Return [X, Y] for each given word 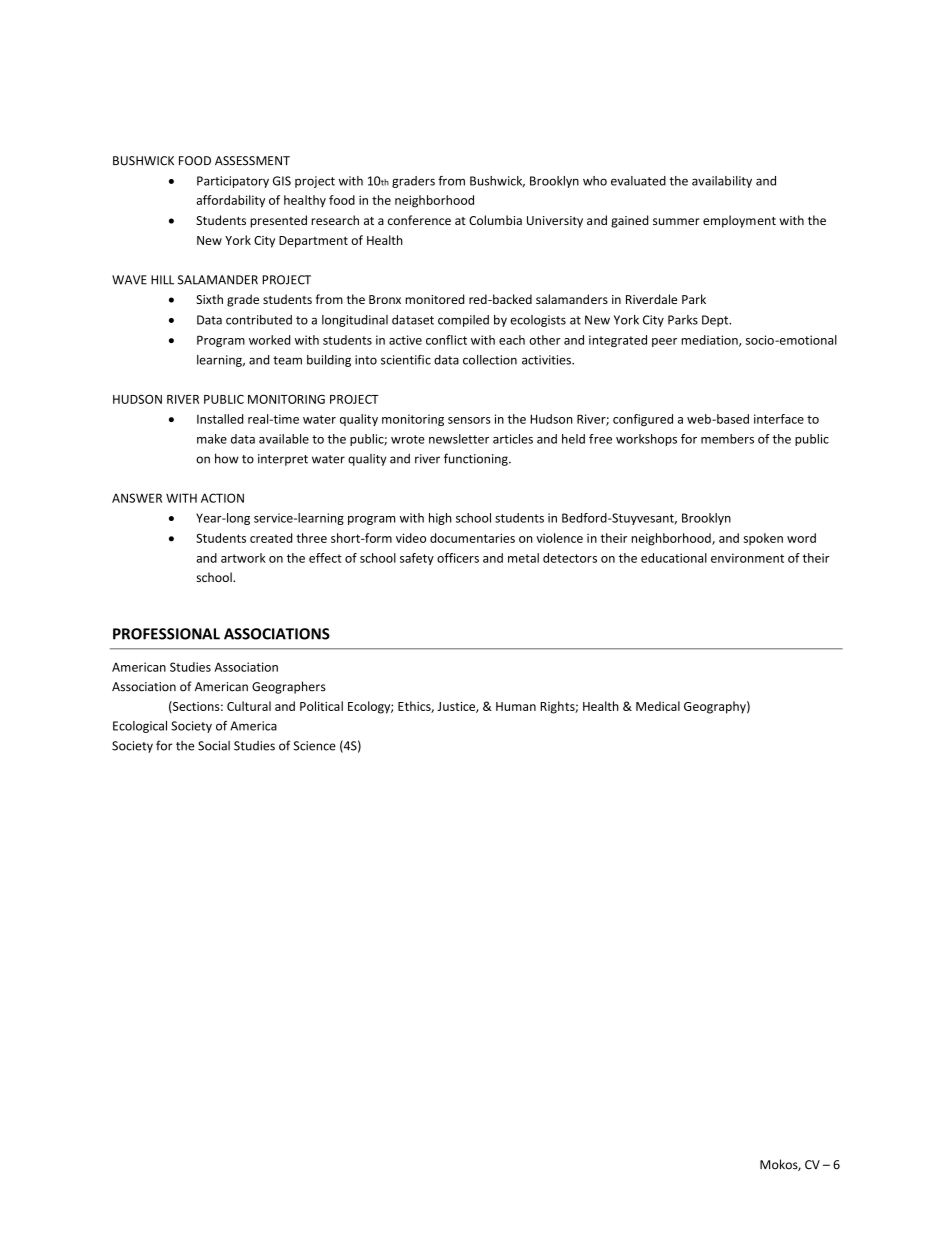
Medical [658, 706]
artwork [243, 558]
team [287, 360]
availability [722, 182]
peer [664, 342]
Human [516, 706]
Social [214, 746]
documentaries [472, 538]
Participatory [233, 182]
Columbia [495, 220]
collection [490, 360]
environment [747, 558]
